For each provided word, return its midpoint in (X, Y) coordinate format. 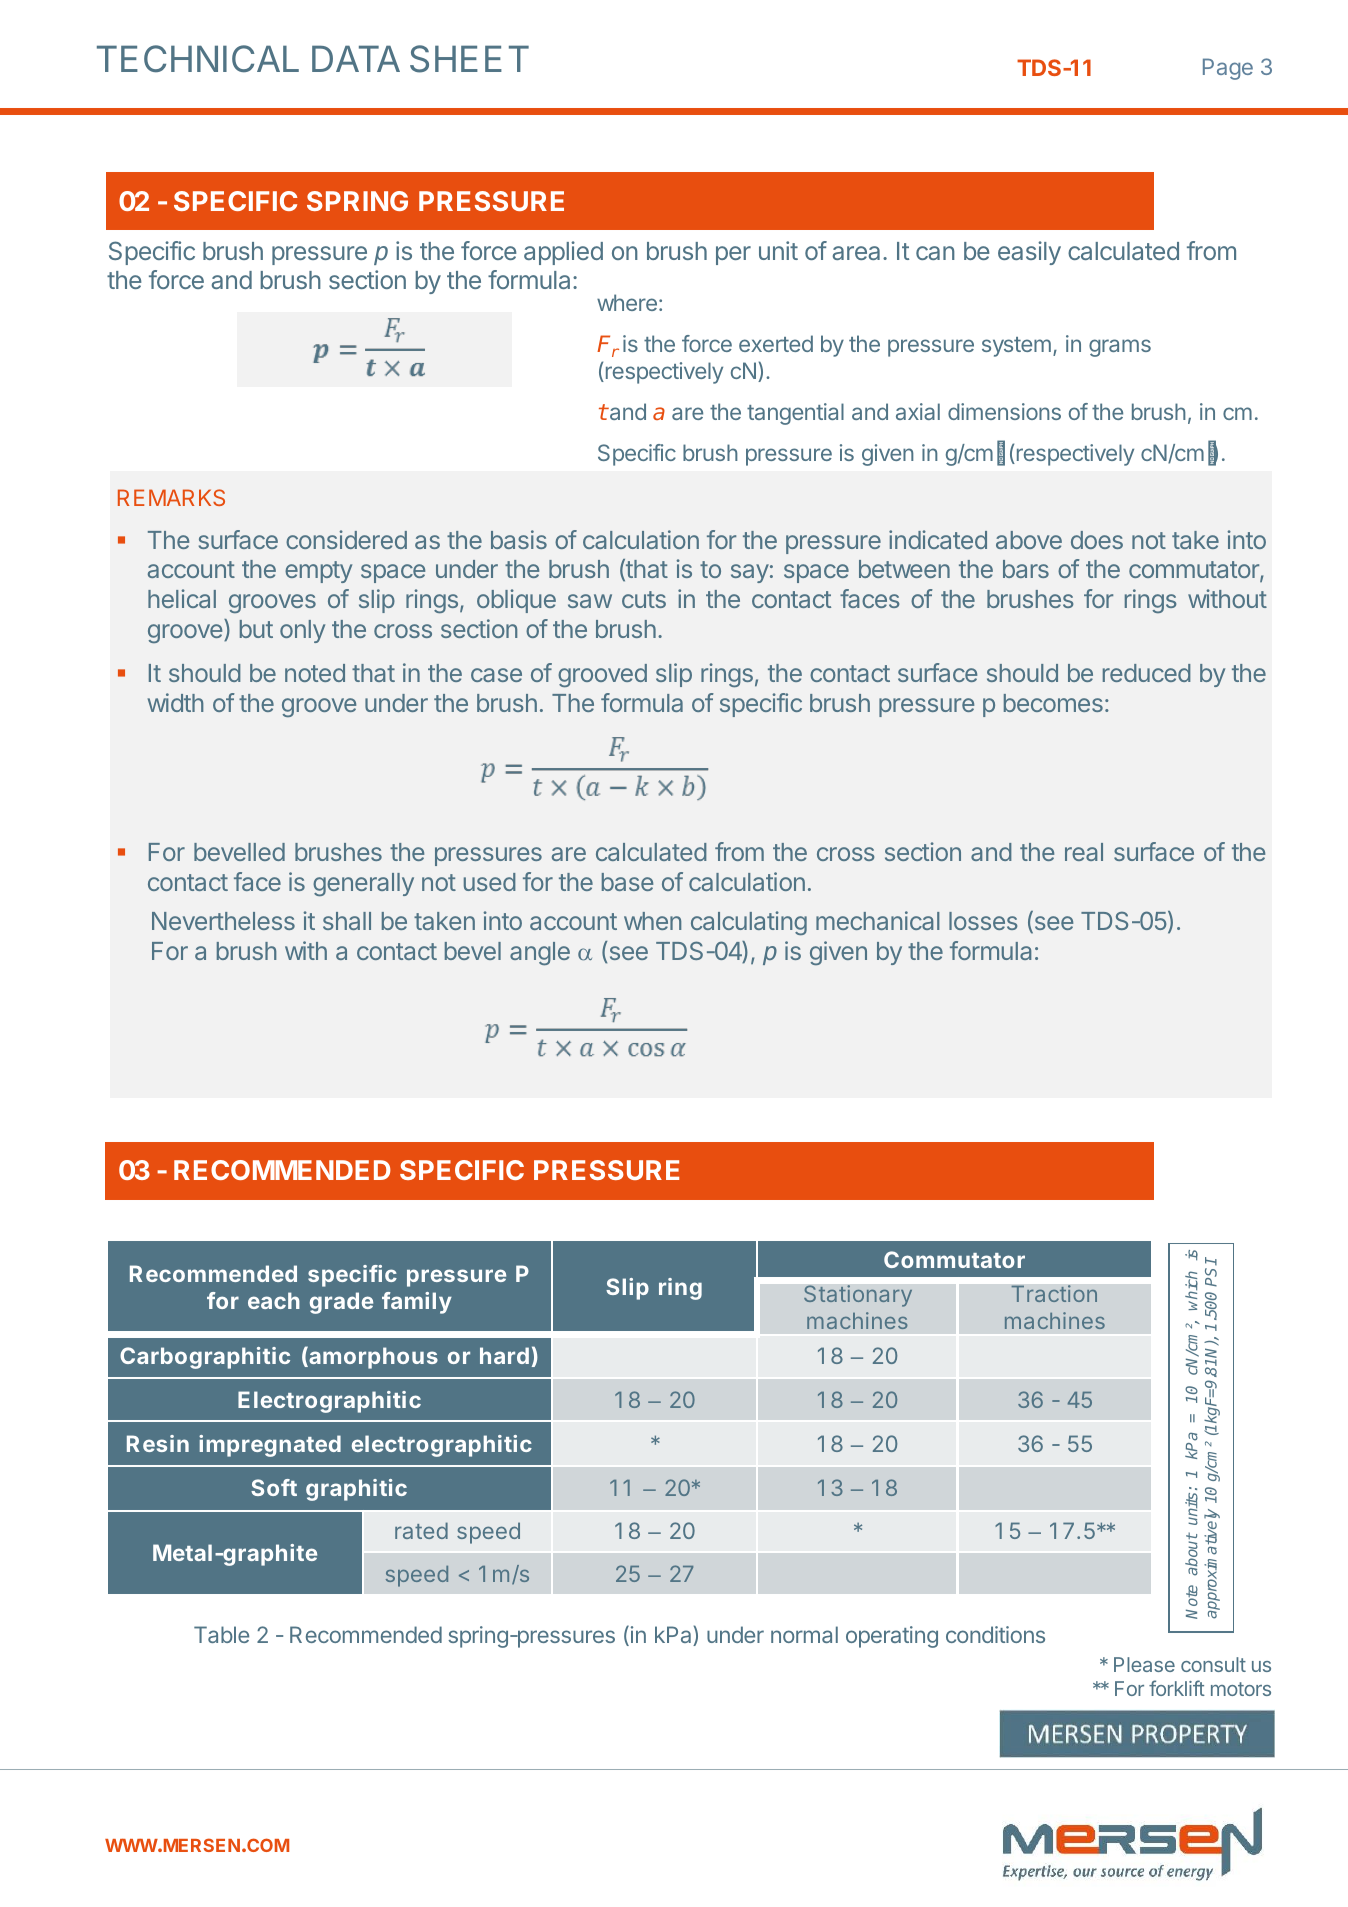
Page (1228, 69)
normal (804, 1634)
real (1084, 852)
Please (1144, 1664)
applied (563, 253)
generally (363, 884)
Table (221, 1634)
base (627, 882)
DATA (356, 58)
